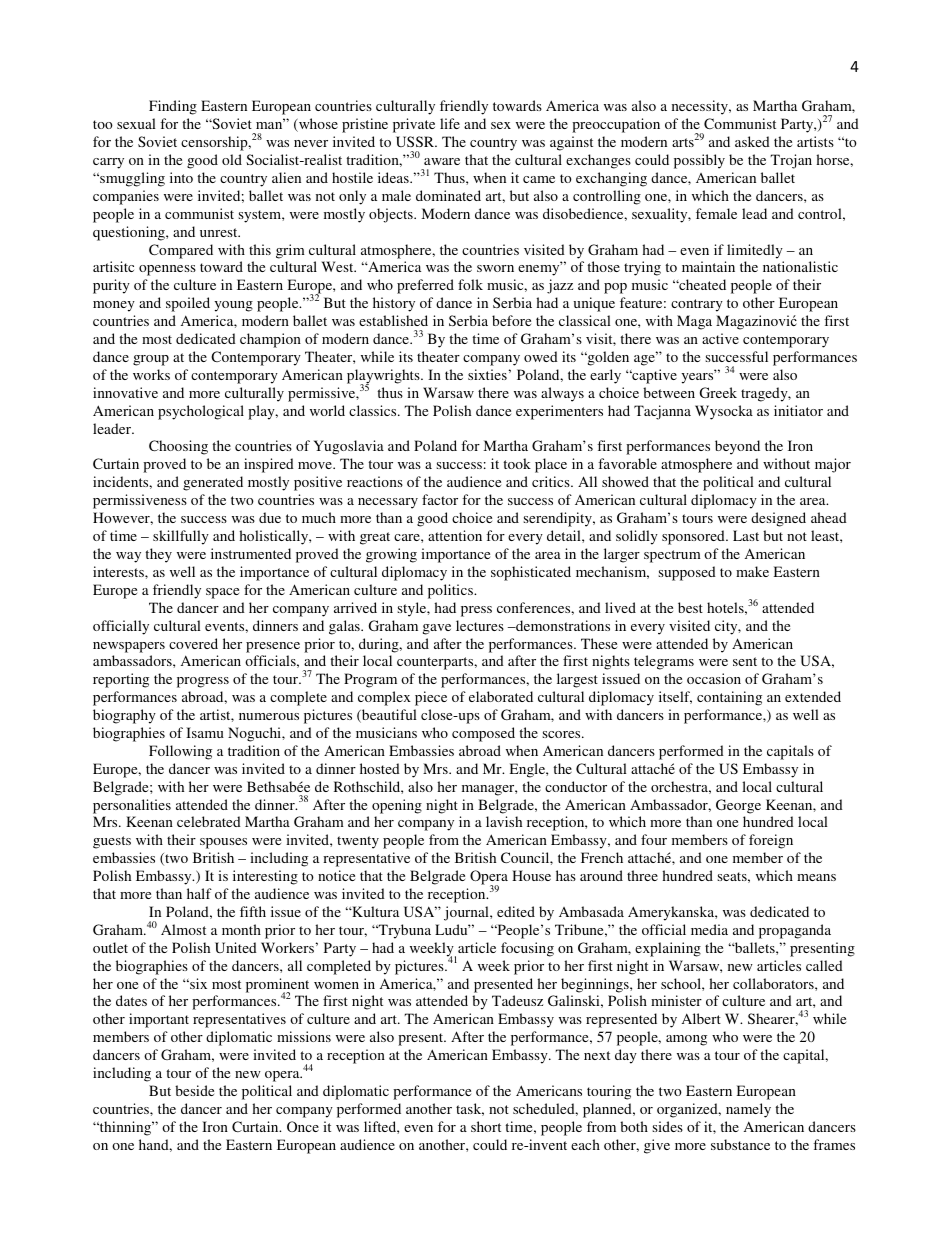 The image size is (952, 1233). Describe the element at coordinates (737, 447) in the screenshot. I see `beyond` at that location.
